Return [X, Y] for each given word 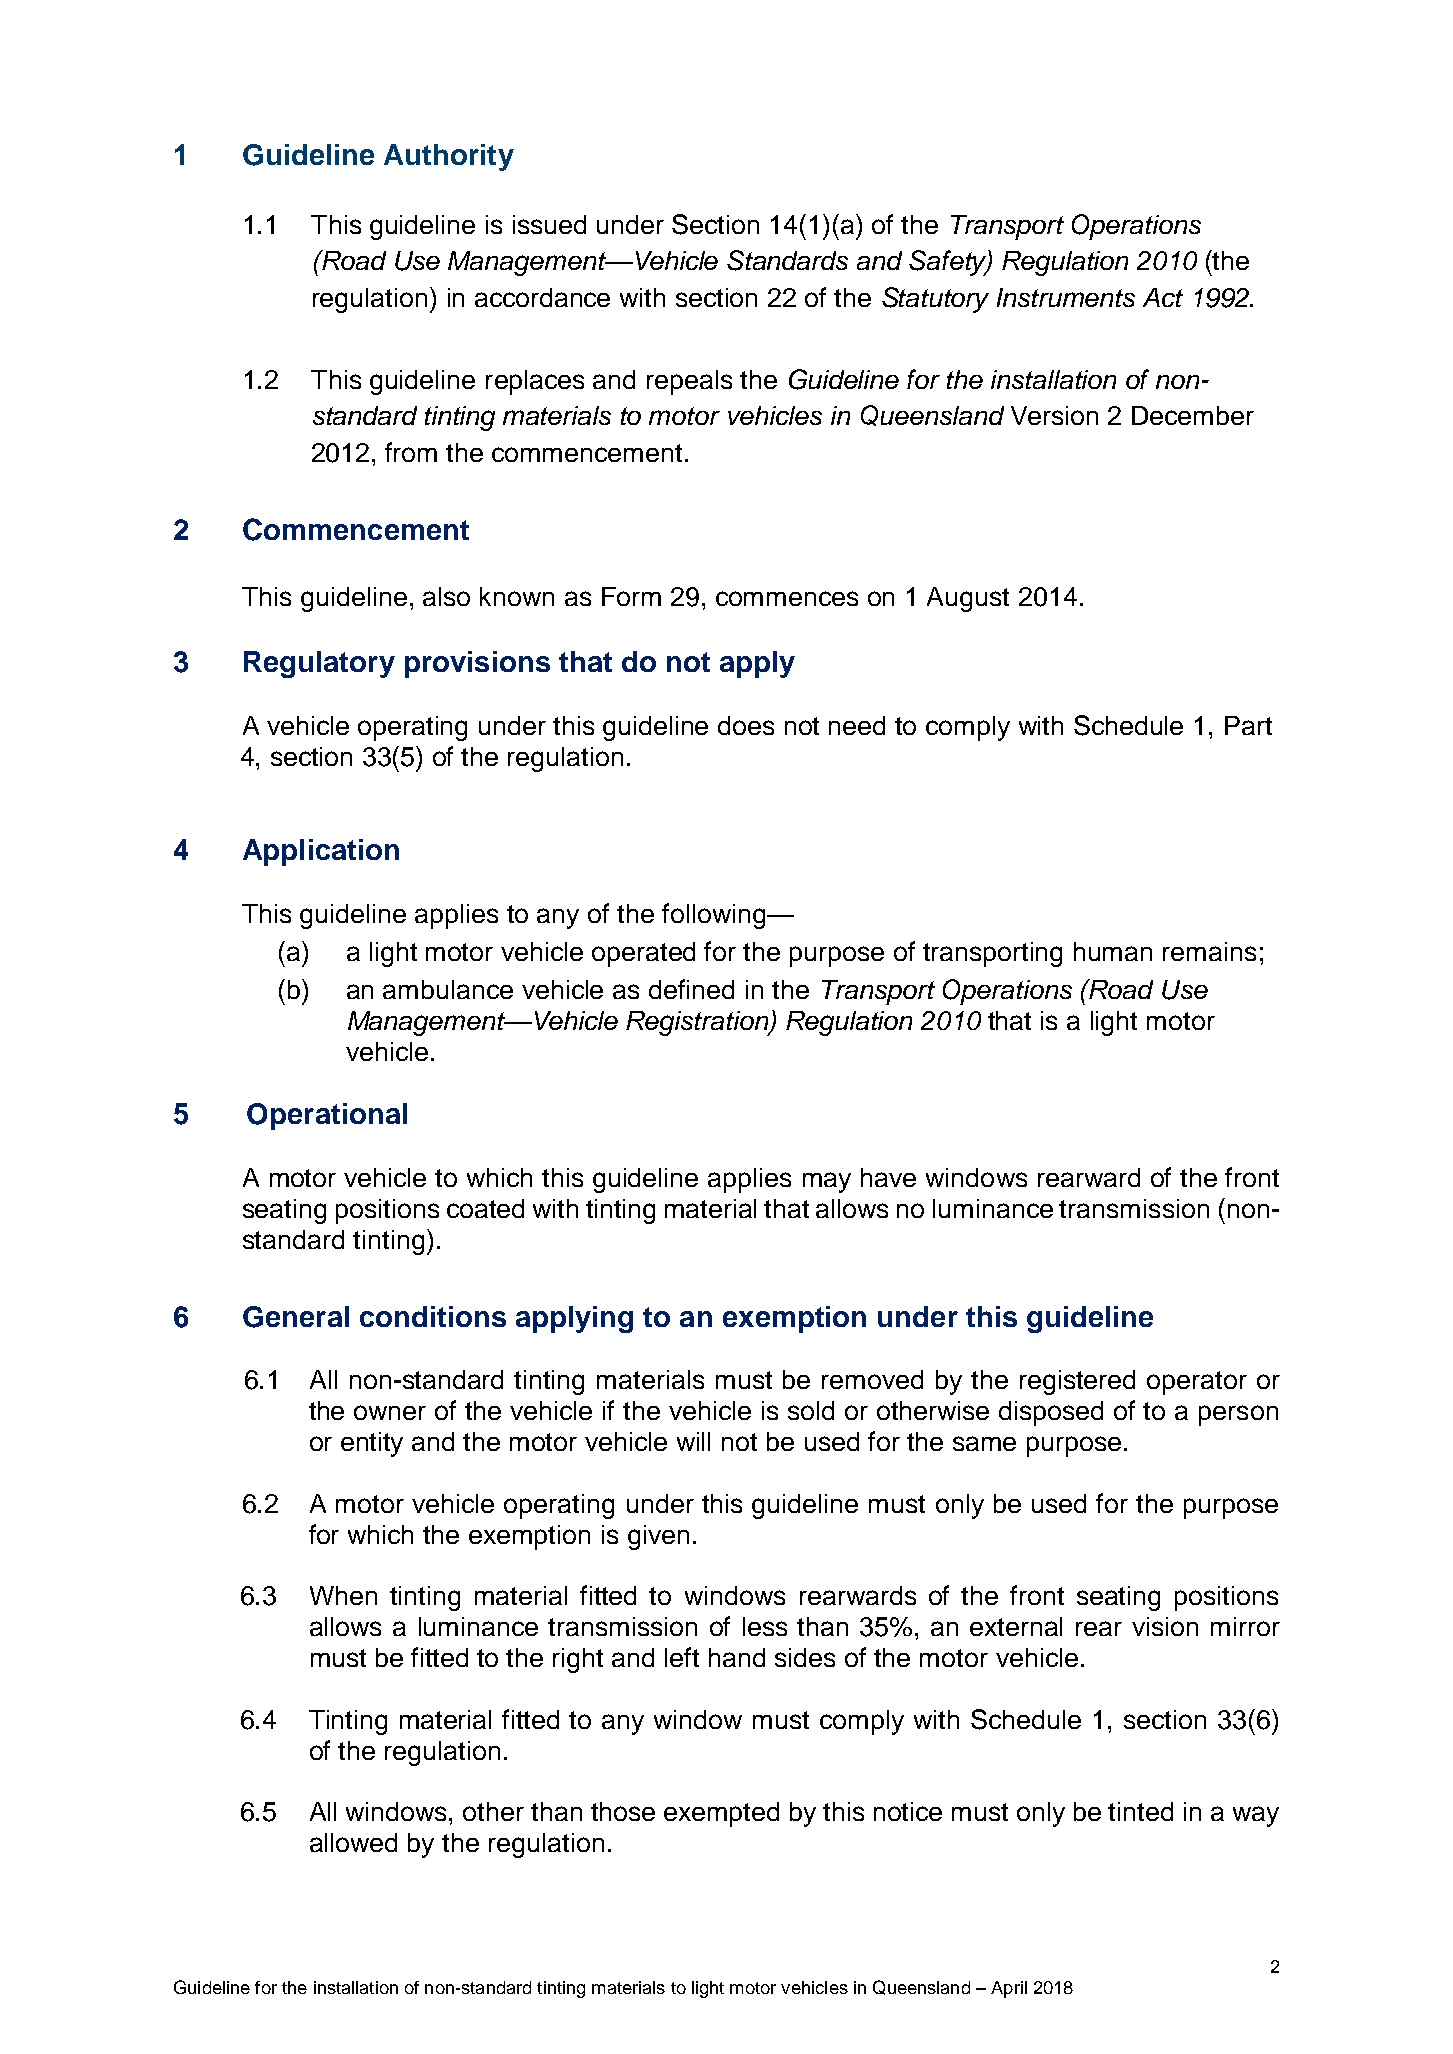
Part [1248, 725]
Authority [449, 157]
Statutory [935, 300]
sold [811, 1410]
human [1113, 951]
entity [372, 1444]
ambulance [448, 989]
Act [1163, 297]
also [446, 596]
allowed [353, 1842]
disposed [1051, 1413]
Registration [698, 1023]
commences [787, 598]
